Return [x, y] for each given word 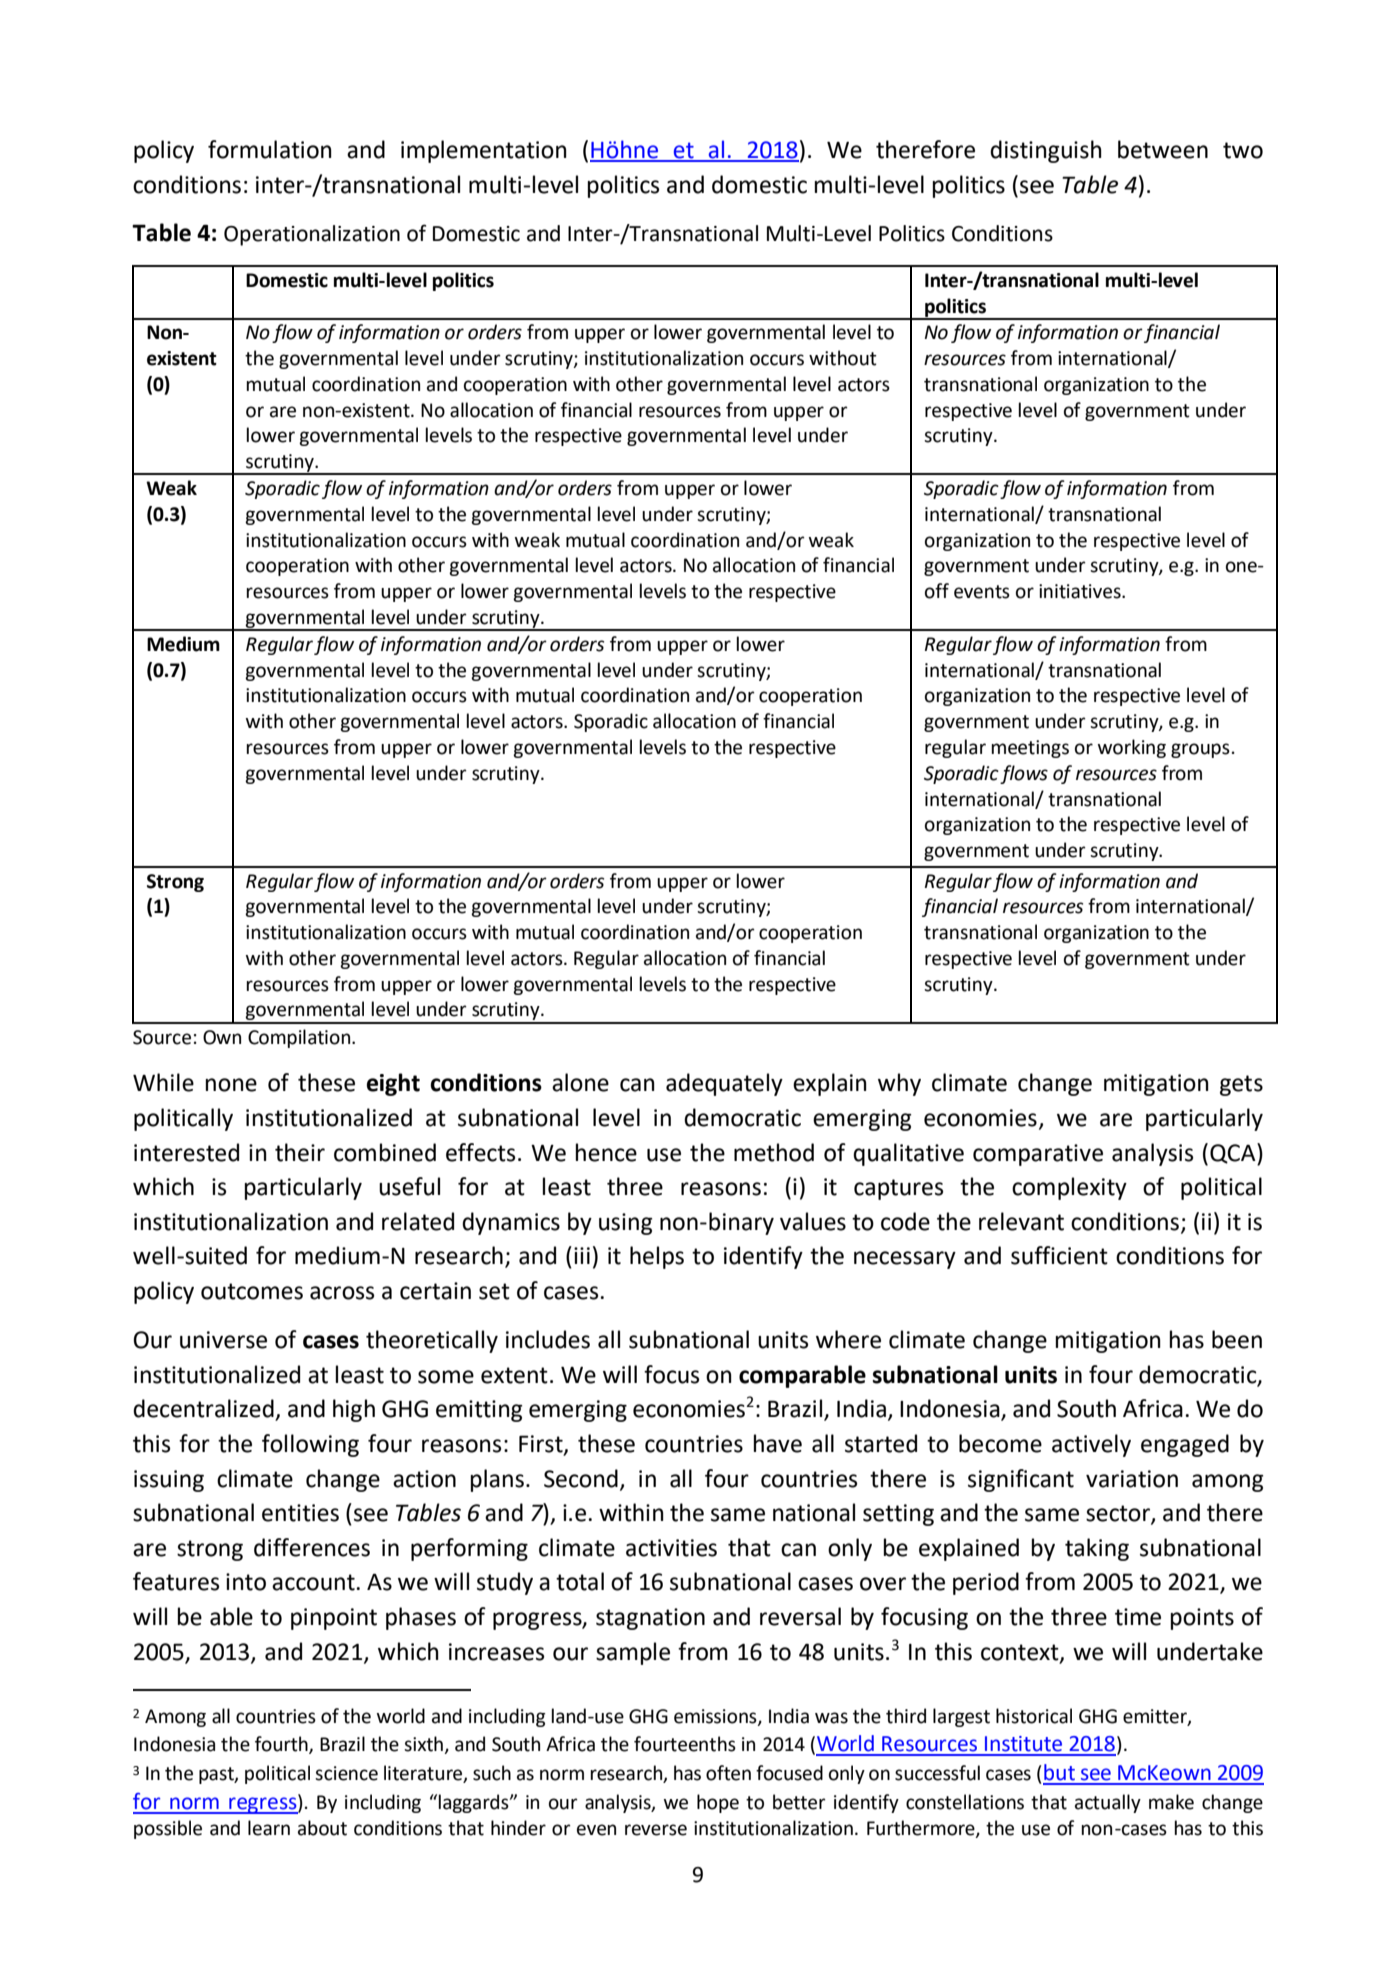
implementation [484, 151]
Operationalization [312, 235]
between [1163, 149]
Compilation [300, 1038]
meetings [1030, 749]
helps [657, 1257]
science [346, 1773]
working [1132, 748]
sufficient [1059, 1255]
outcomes [252, 1291]
